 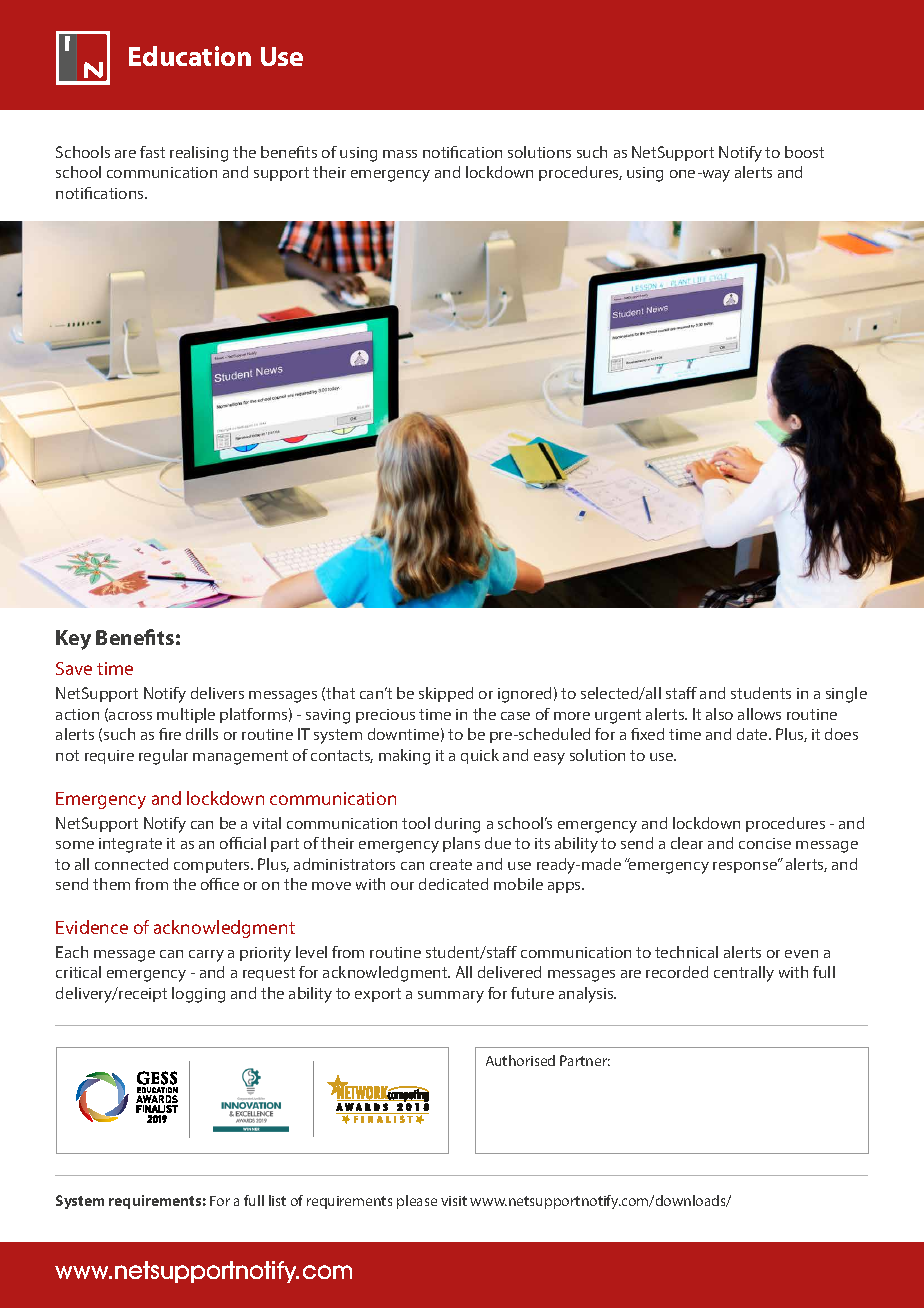 I want to click on boost, so click(x=804, y=152).
